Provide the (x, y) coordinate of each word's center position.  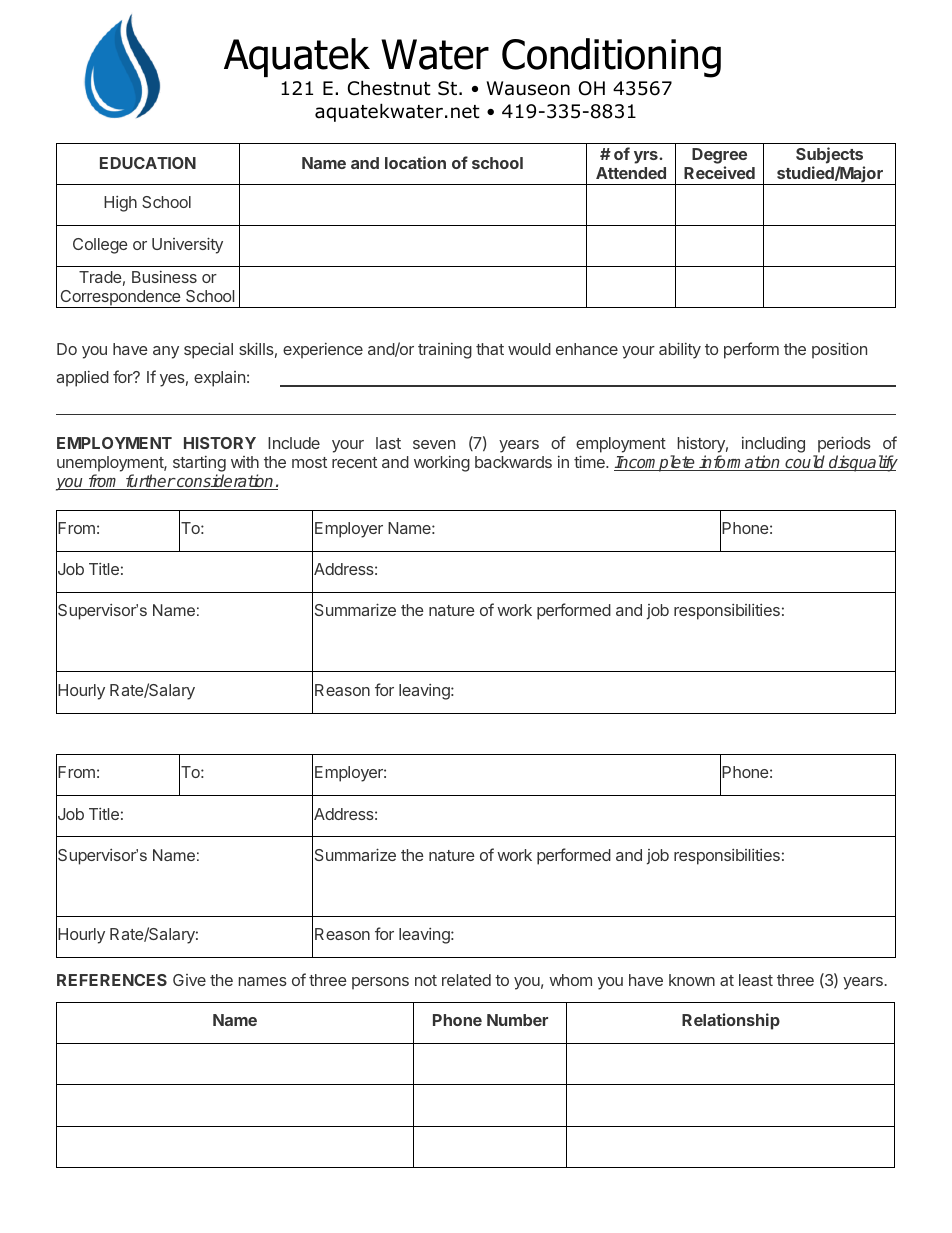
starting (199, 464)
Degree (719, 157)
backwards (513, 462)
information (740, 463)
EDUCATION (148, 163)
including (773, 446)
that (490, 349)
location (415, 162)
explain (219, 379)
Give (189, 980)
